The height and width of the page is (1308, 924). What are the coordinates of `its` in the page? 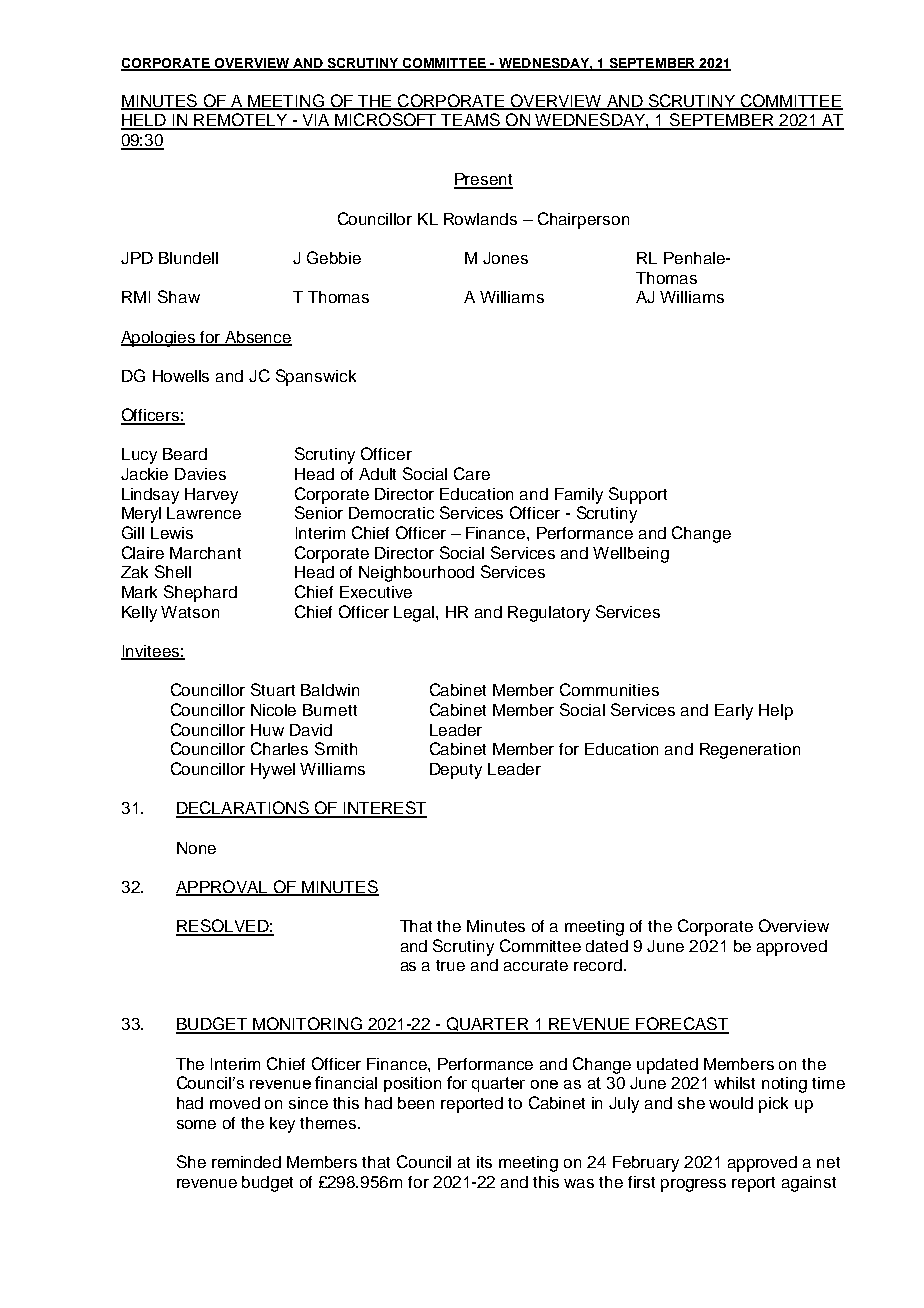 It's located at (484, 1162).
